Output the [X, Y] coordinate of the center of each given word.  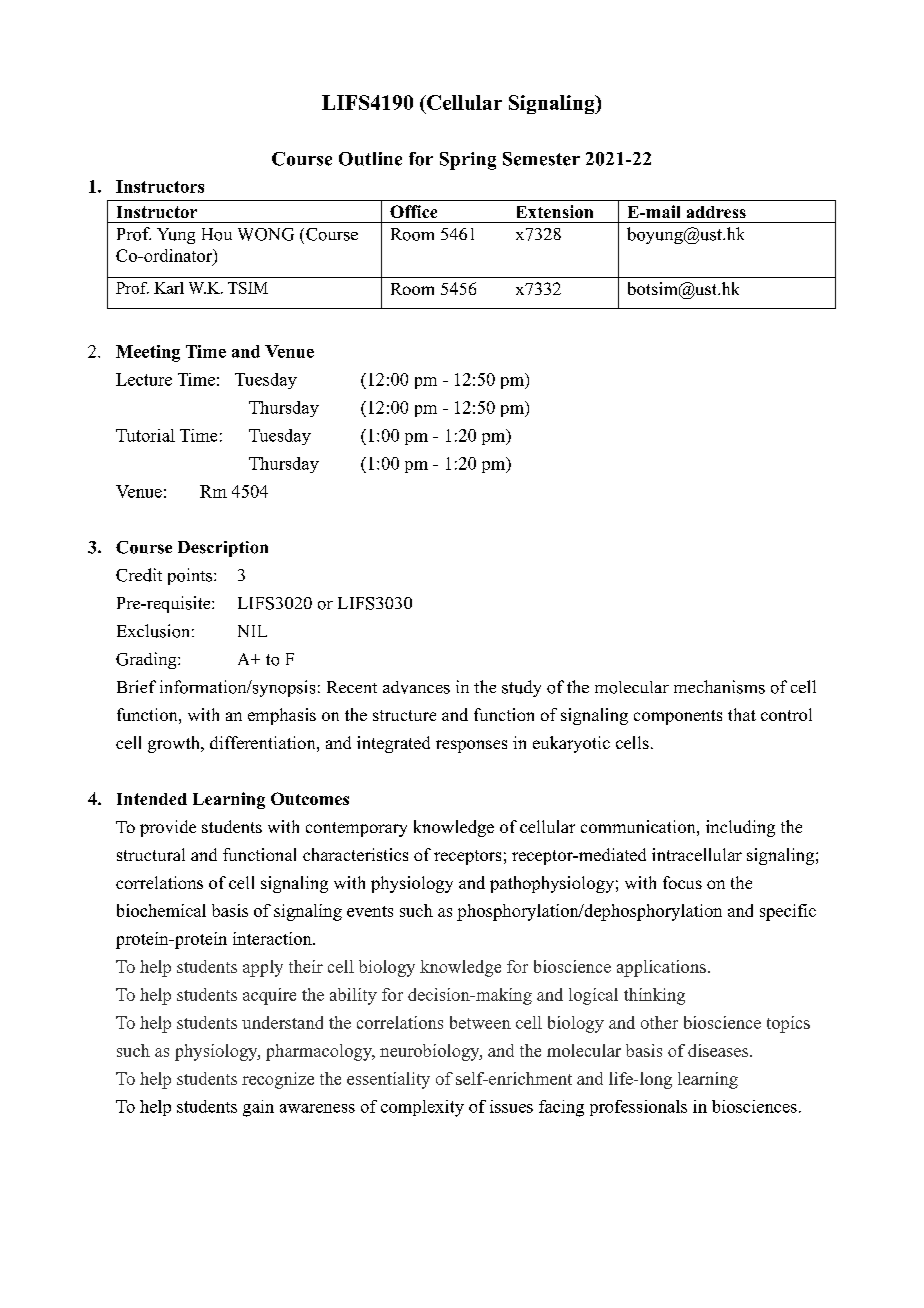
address [716, 212]
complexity [422, 1108]
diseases [719, 1050]
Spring [468, 161]
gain [258, 1108]
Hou [217, 234]
